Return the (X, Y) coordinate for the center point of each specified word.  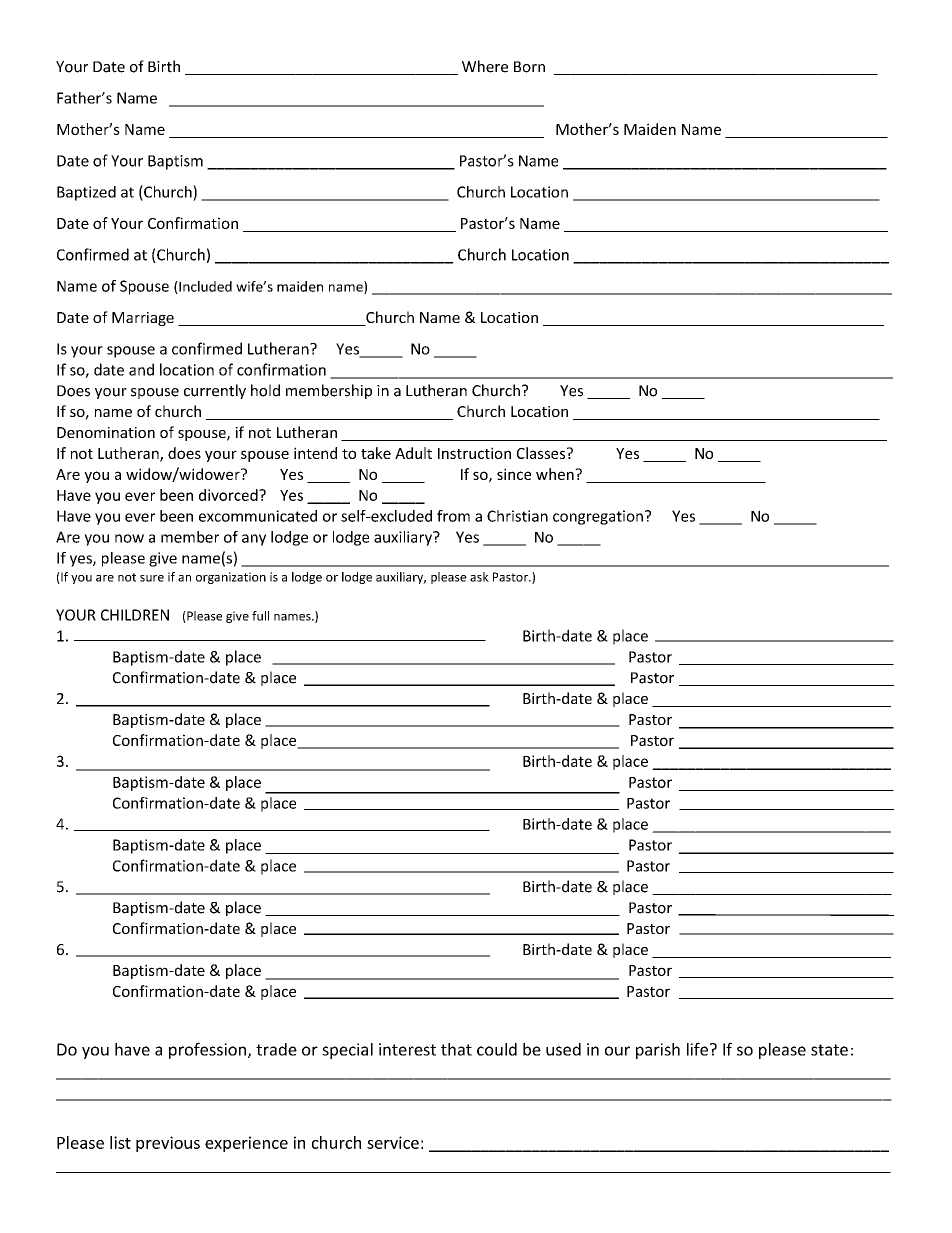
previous (168, 1144)
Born (529, 67)
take (376, 453)
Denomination (106, 432)
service (393, 1142)
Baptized (86, 193)
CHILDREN (135, 615)
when (556, 474)
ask (479, 577)
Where (485, 66)
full (260, 616)
